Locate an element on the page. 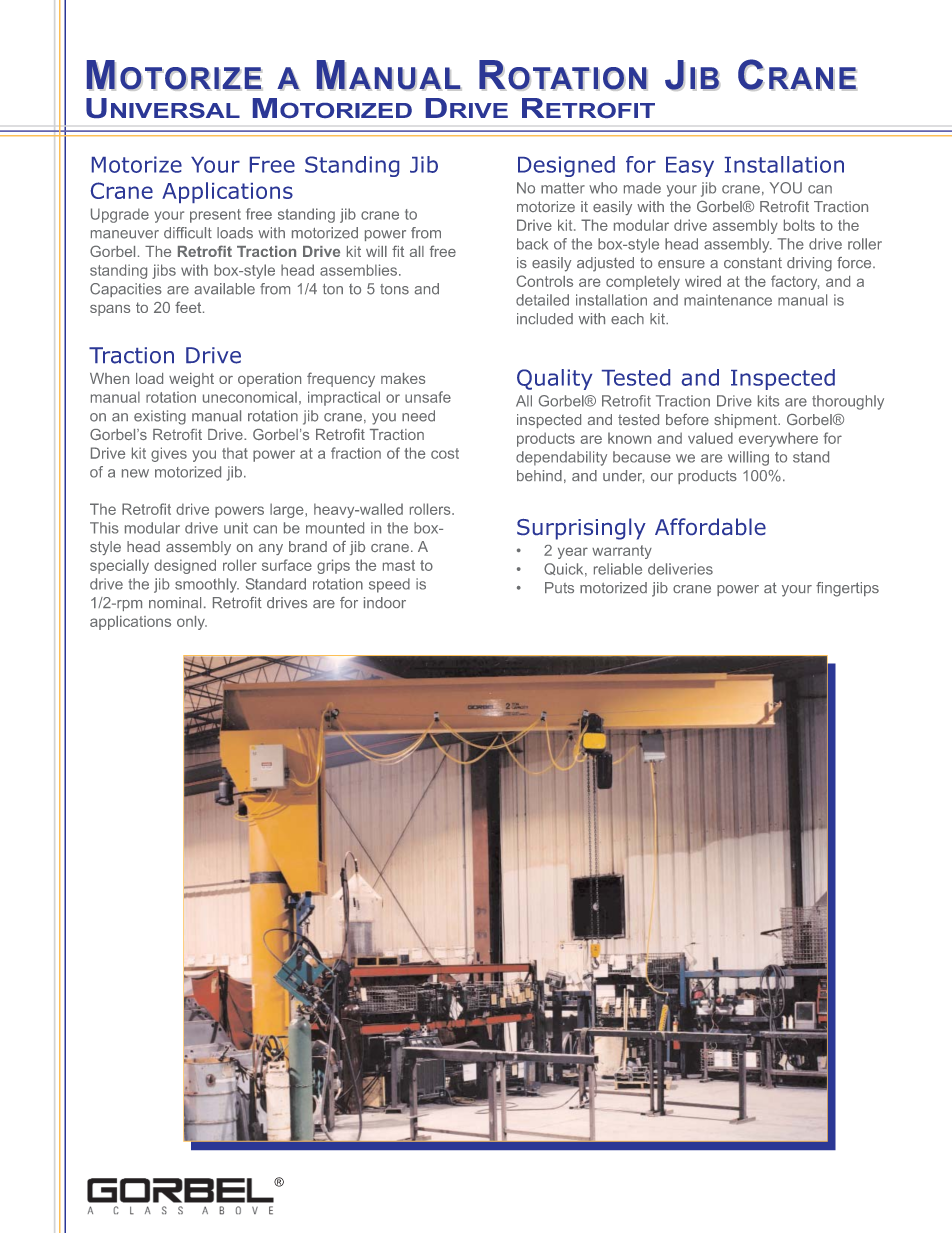 Image resolution: width=952 pixels, height=1233 pixels. Surprisingly is located at coordinates (581, 529).
